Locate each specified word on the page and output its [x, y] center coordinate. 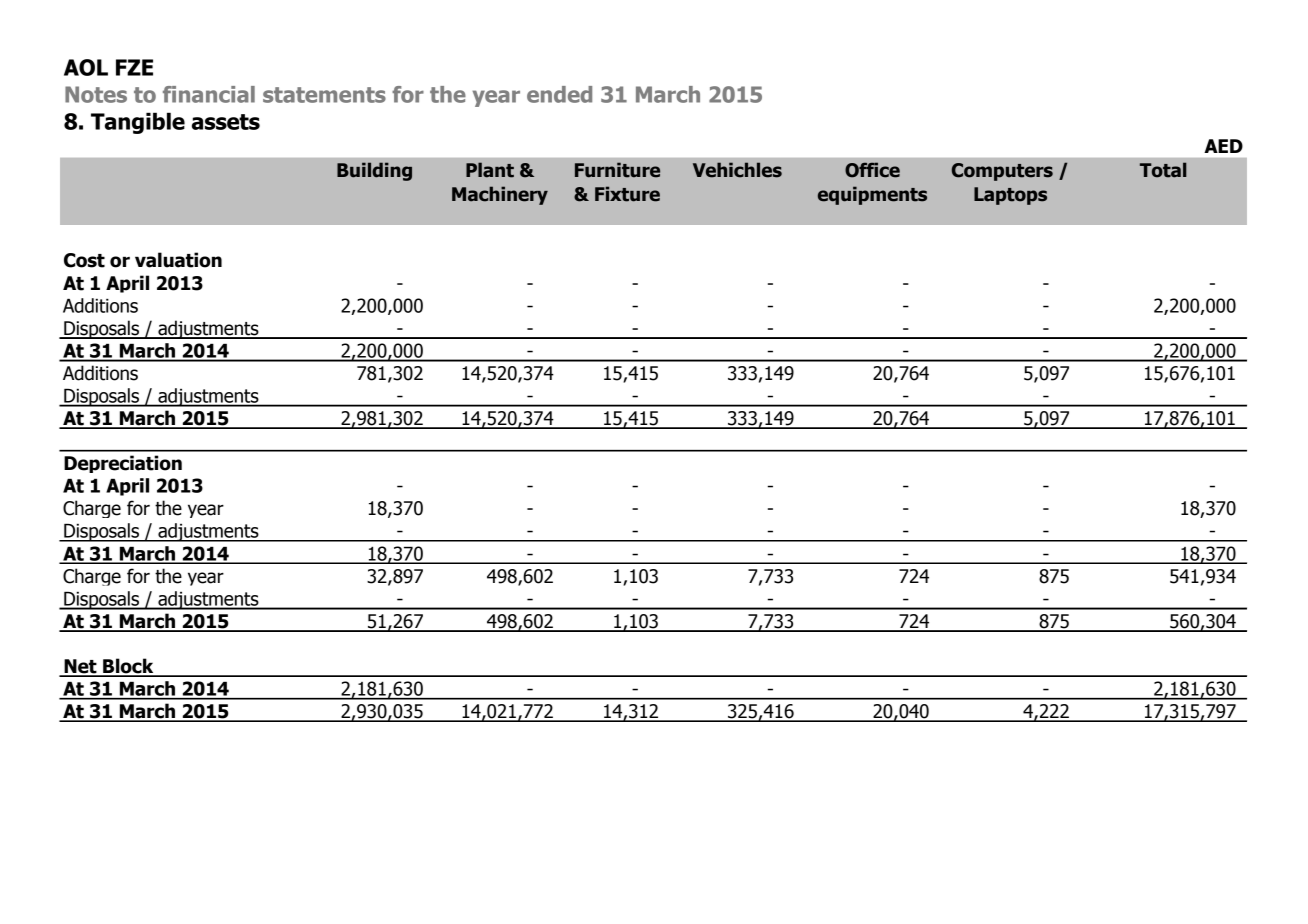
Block [128, 667]
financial [209, 94]
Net [80, 667]
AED [1223, 146]
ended [559, 94]
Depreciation [123, 464]
